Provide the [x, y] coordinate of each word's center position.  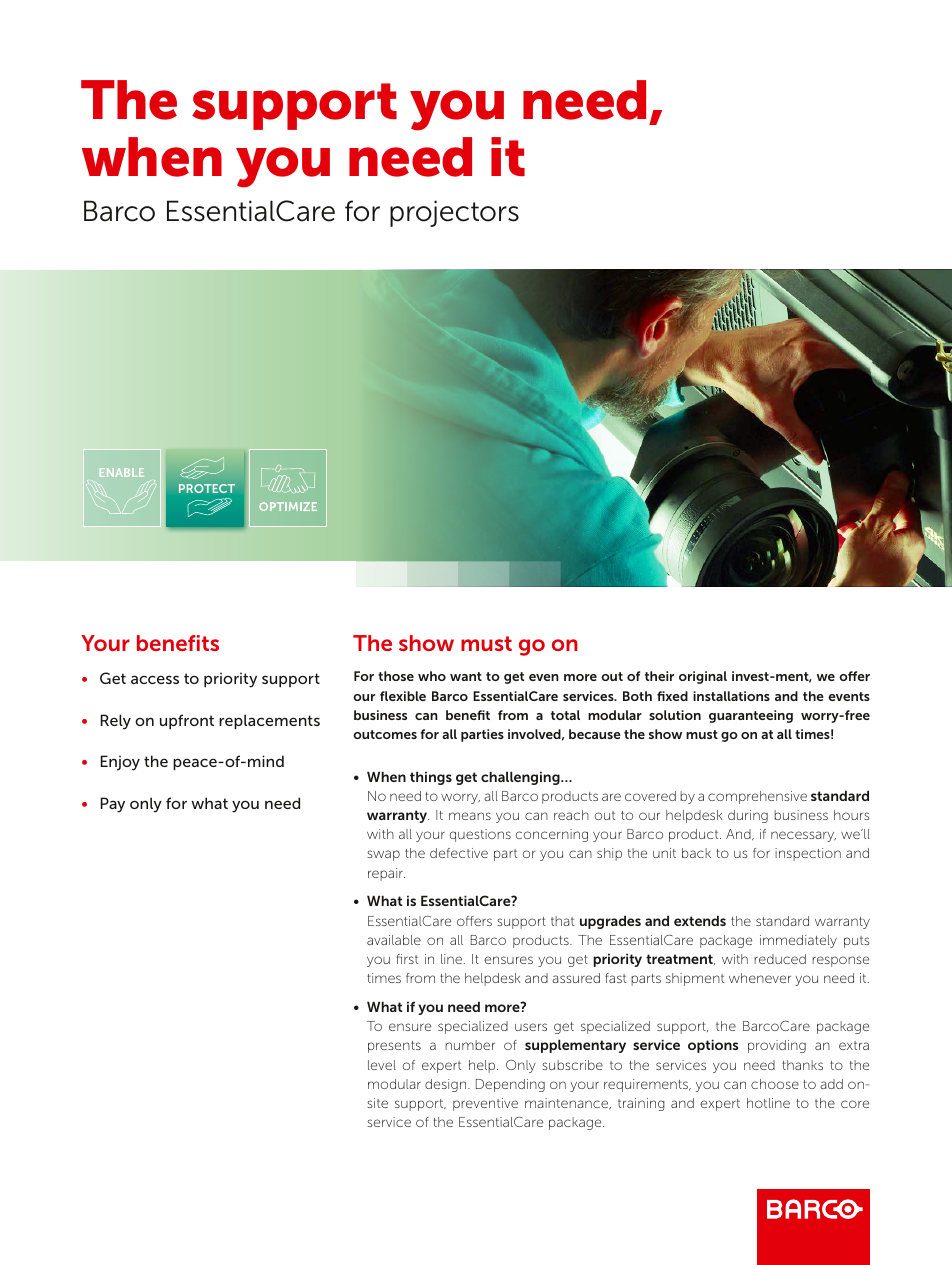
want [466, 676]
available [394, 940]
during [748, 816]
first [407, 959]
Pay [112, 805]
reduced [780, 959]
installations [731, 696]
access [155, 679]
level [382, 1065]
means [470, 816]
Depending [510, 1085]
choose [775, 1084]
